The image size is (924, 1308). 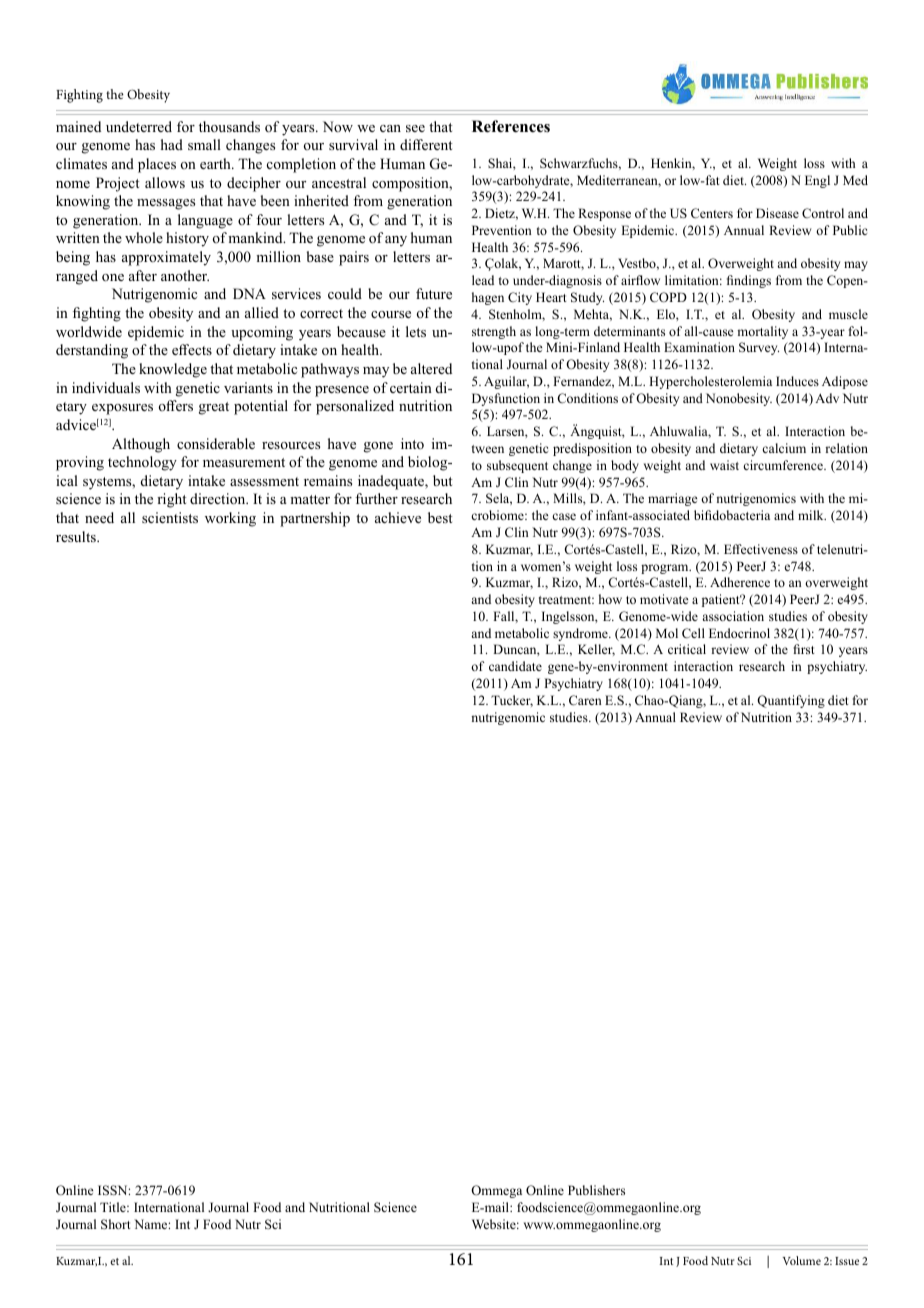 I want to click on Engl, so click(x=817, y=181).
